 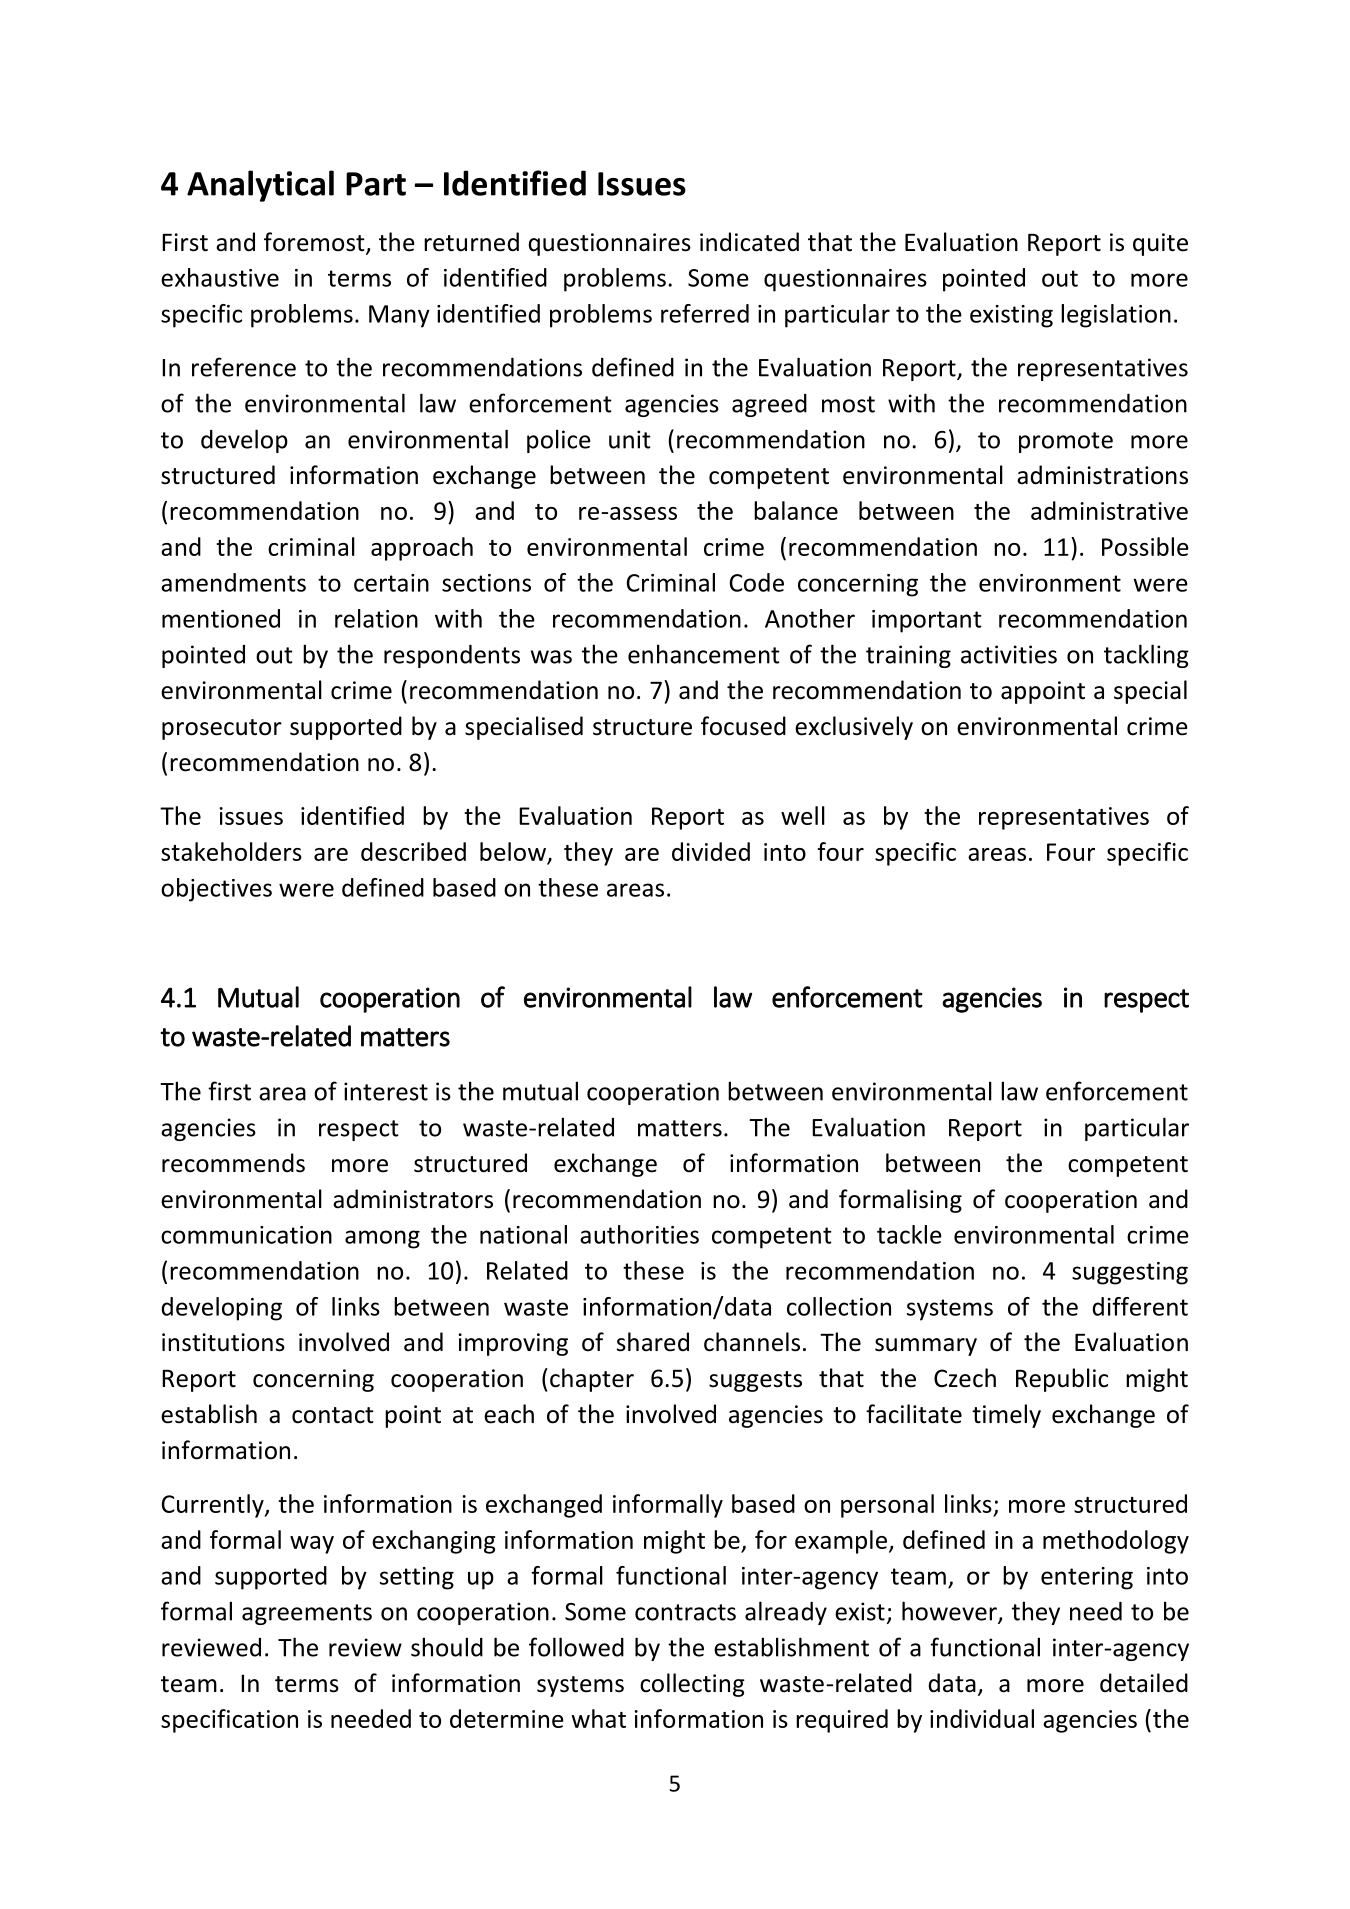 What do you see at coordinates (260, 186) in the screenshot?
I see `Analytical` at bounding box center [260, 186].
